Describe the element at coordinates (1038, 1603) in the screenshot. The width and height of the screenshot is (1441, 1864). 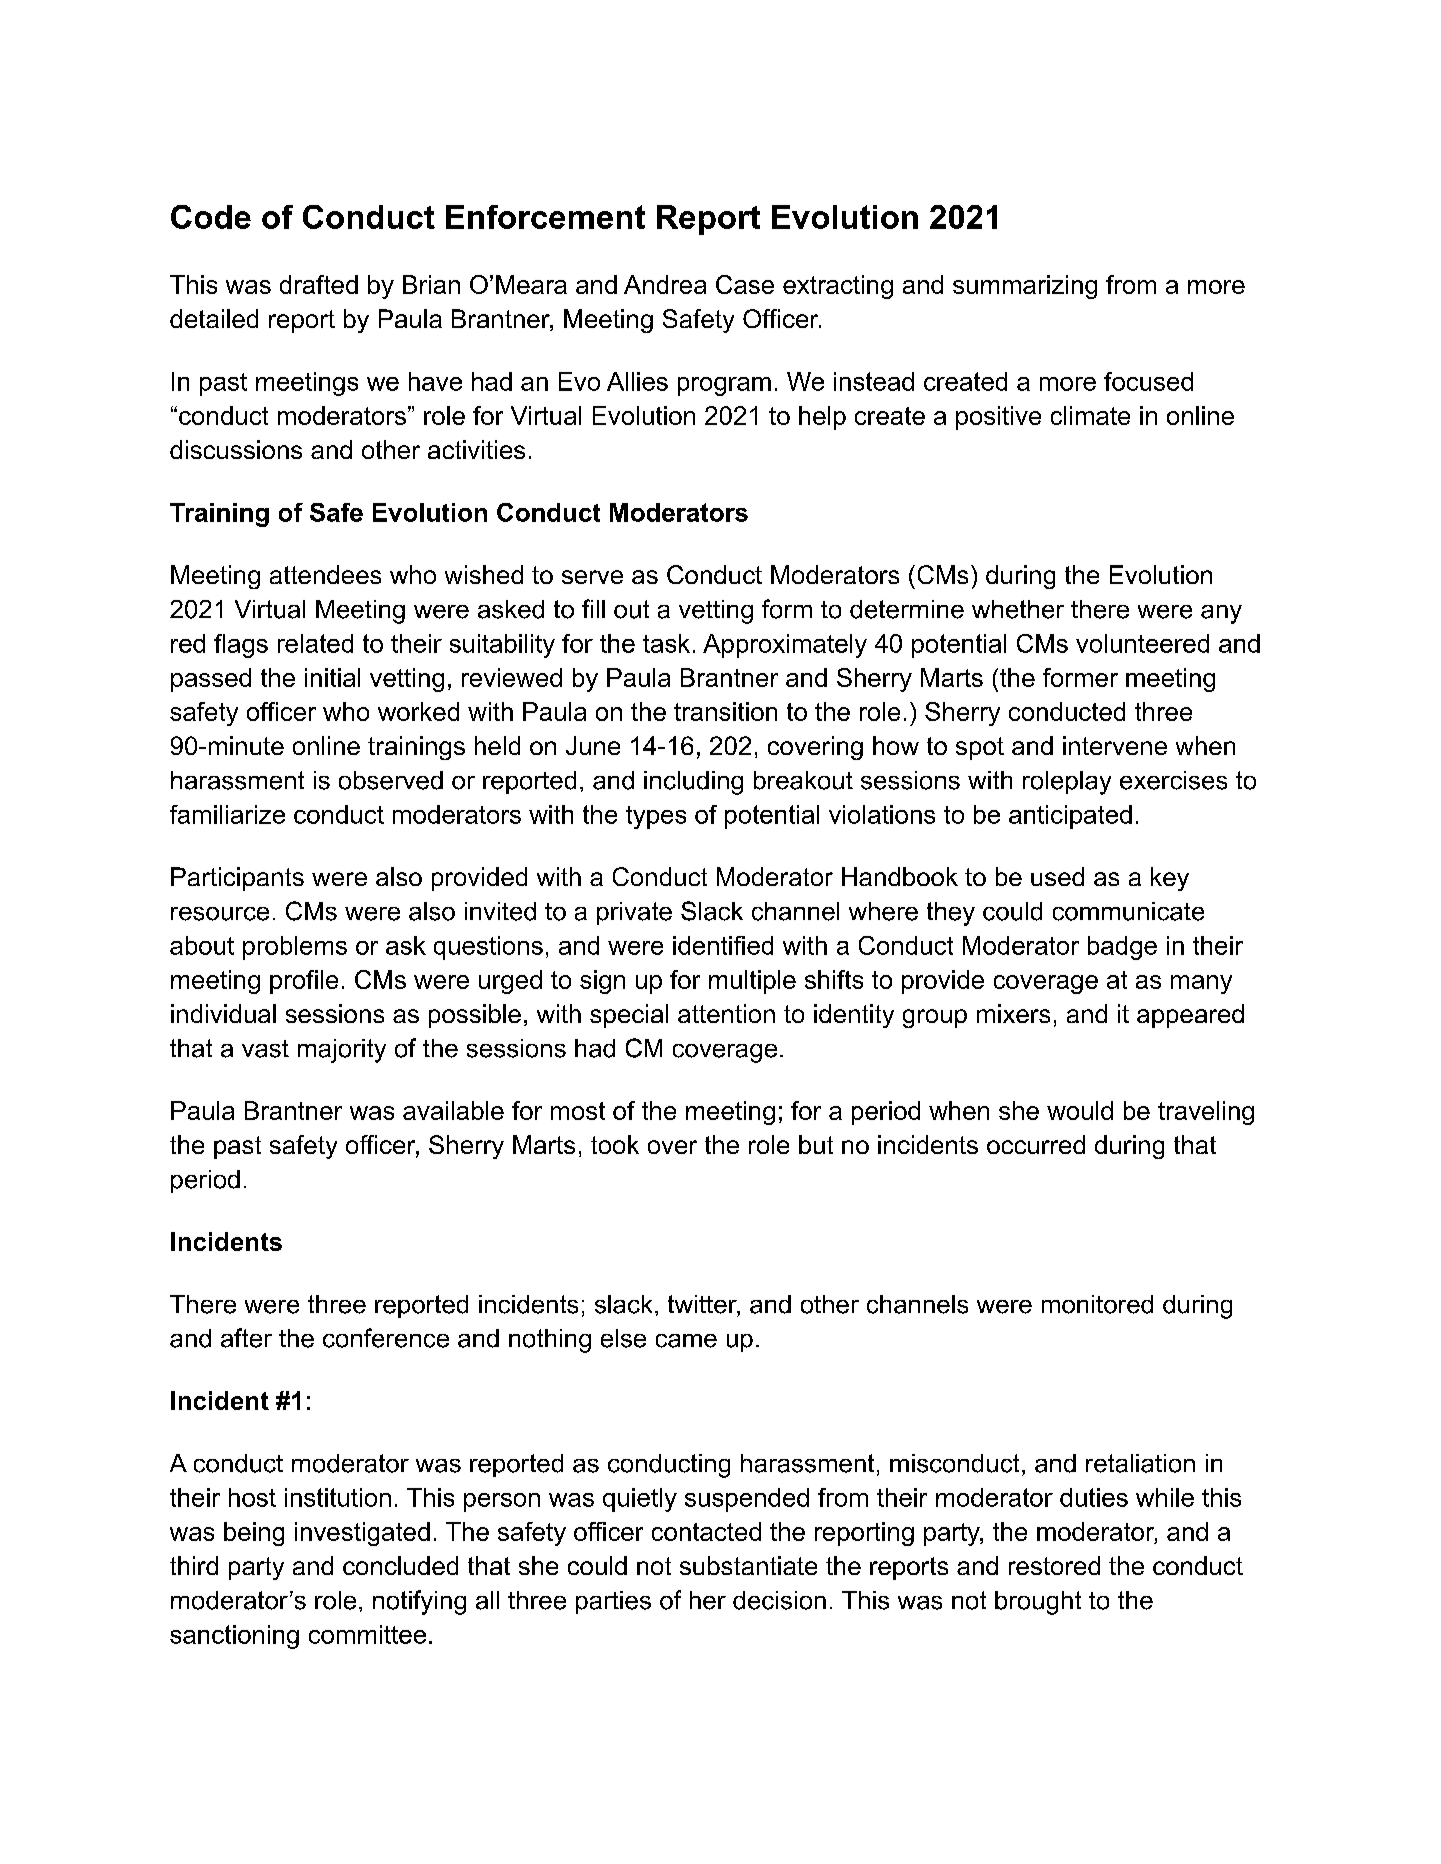
I see `brought` at that location.
